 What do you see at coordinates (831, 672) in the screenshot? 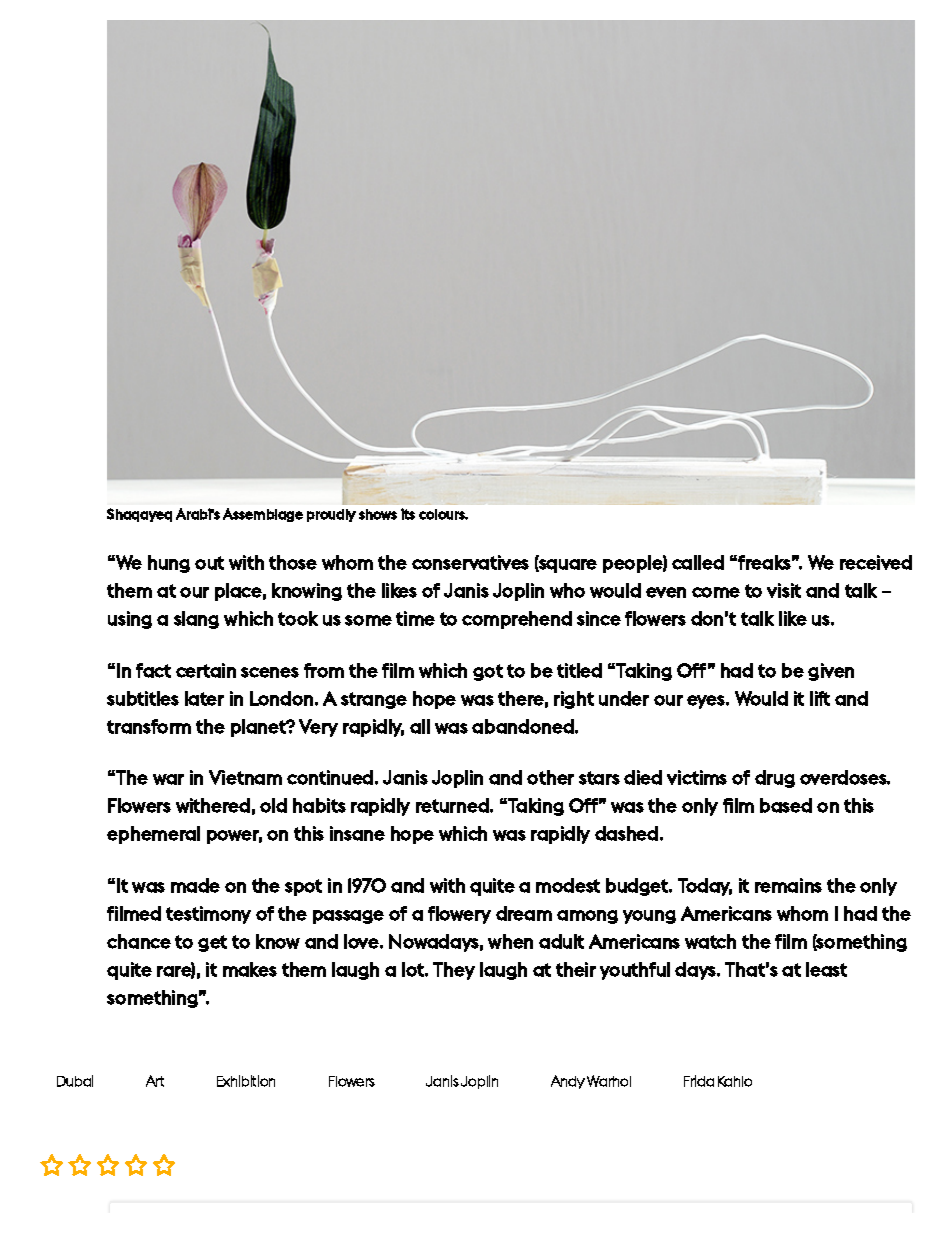
I see `given` at bounding box center [831, 672].
